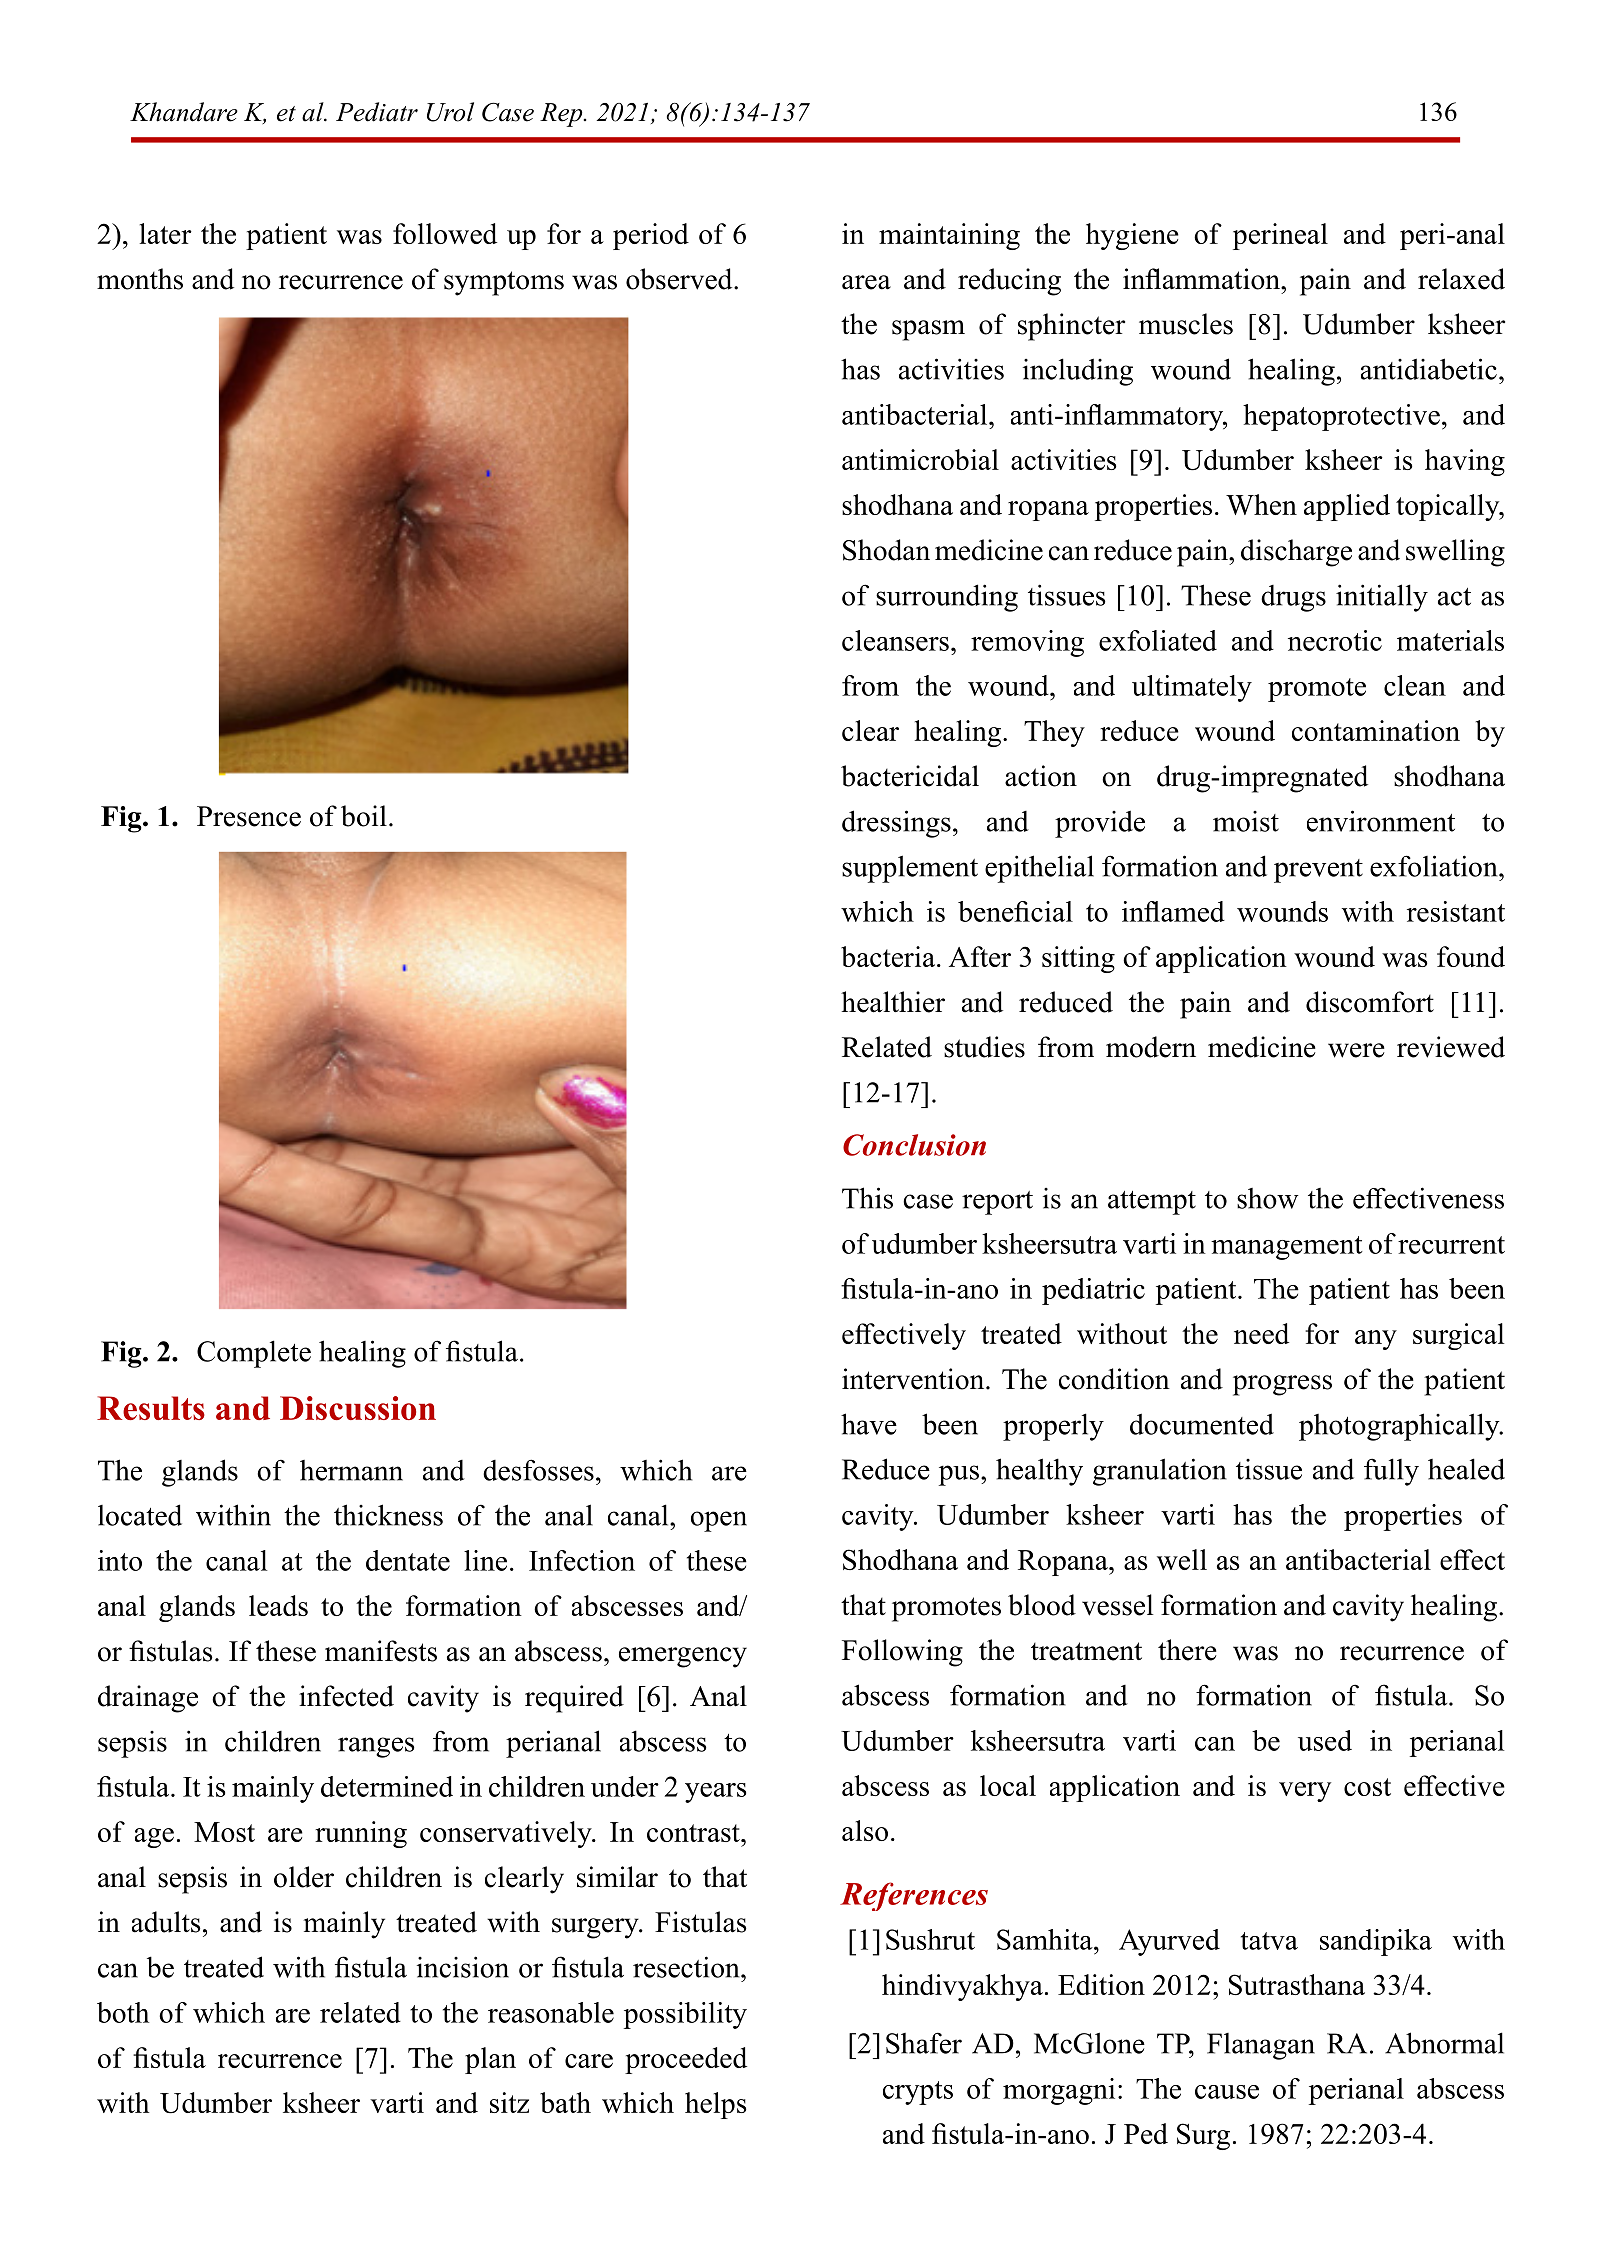  What do you see at coordinates (869, 1424) in the screenshot?
I see `have` at bounding box center [869, 1424].
